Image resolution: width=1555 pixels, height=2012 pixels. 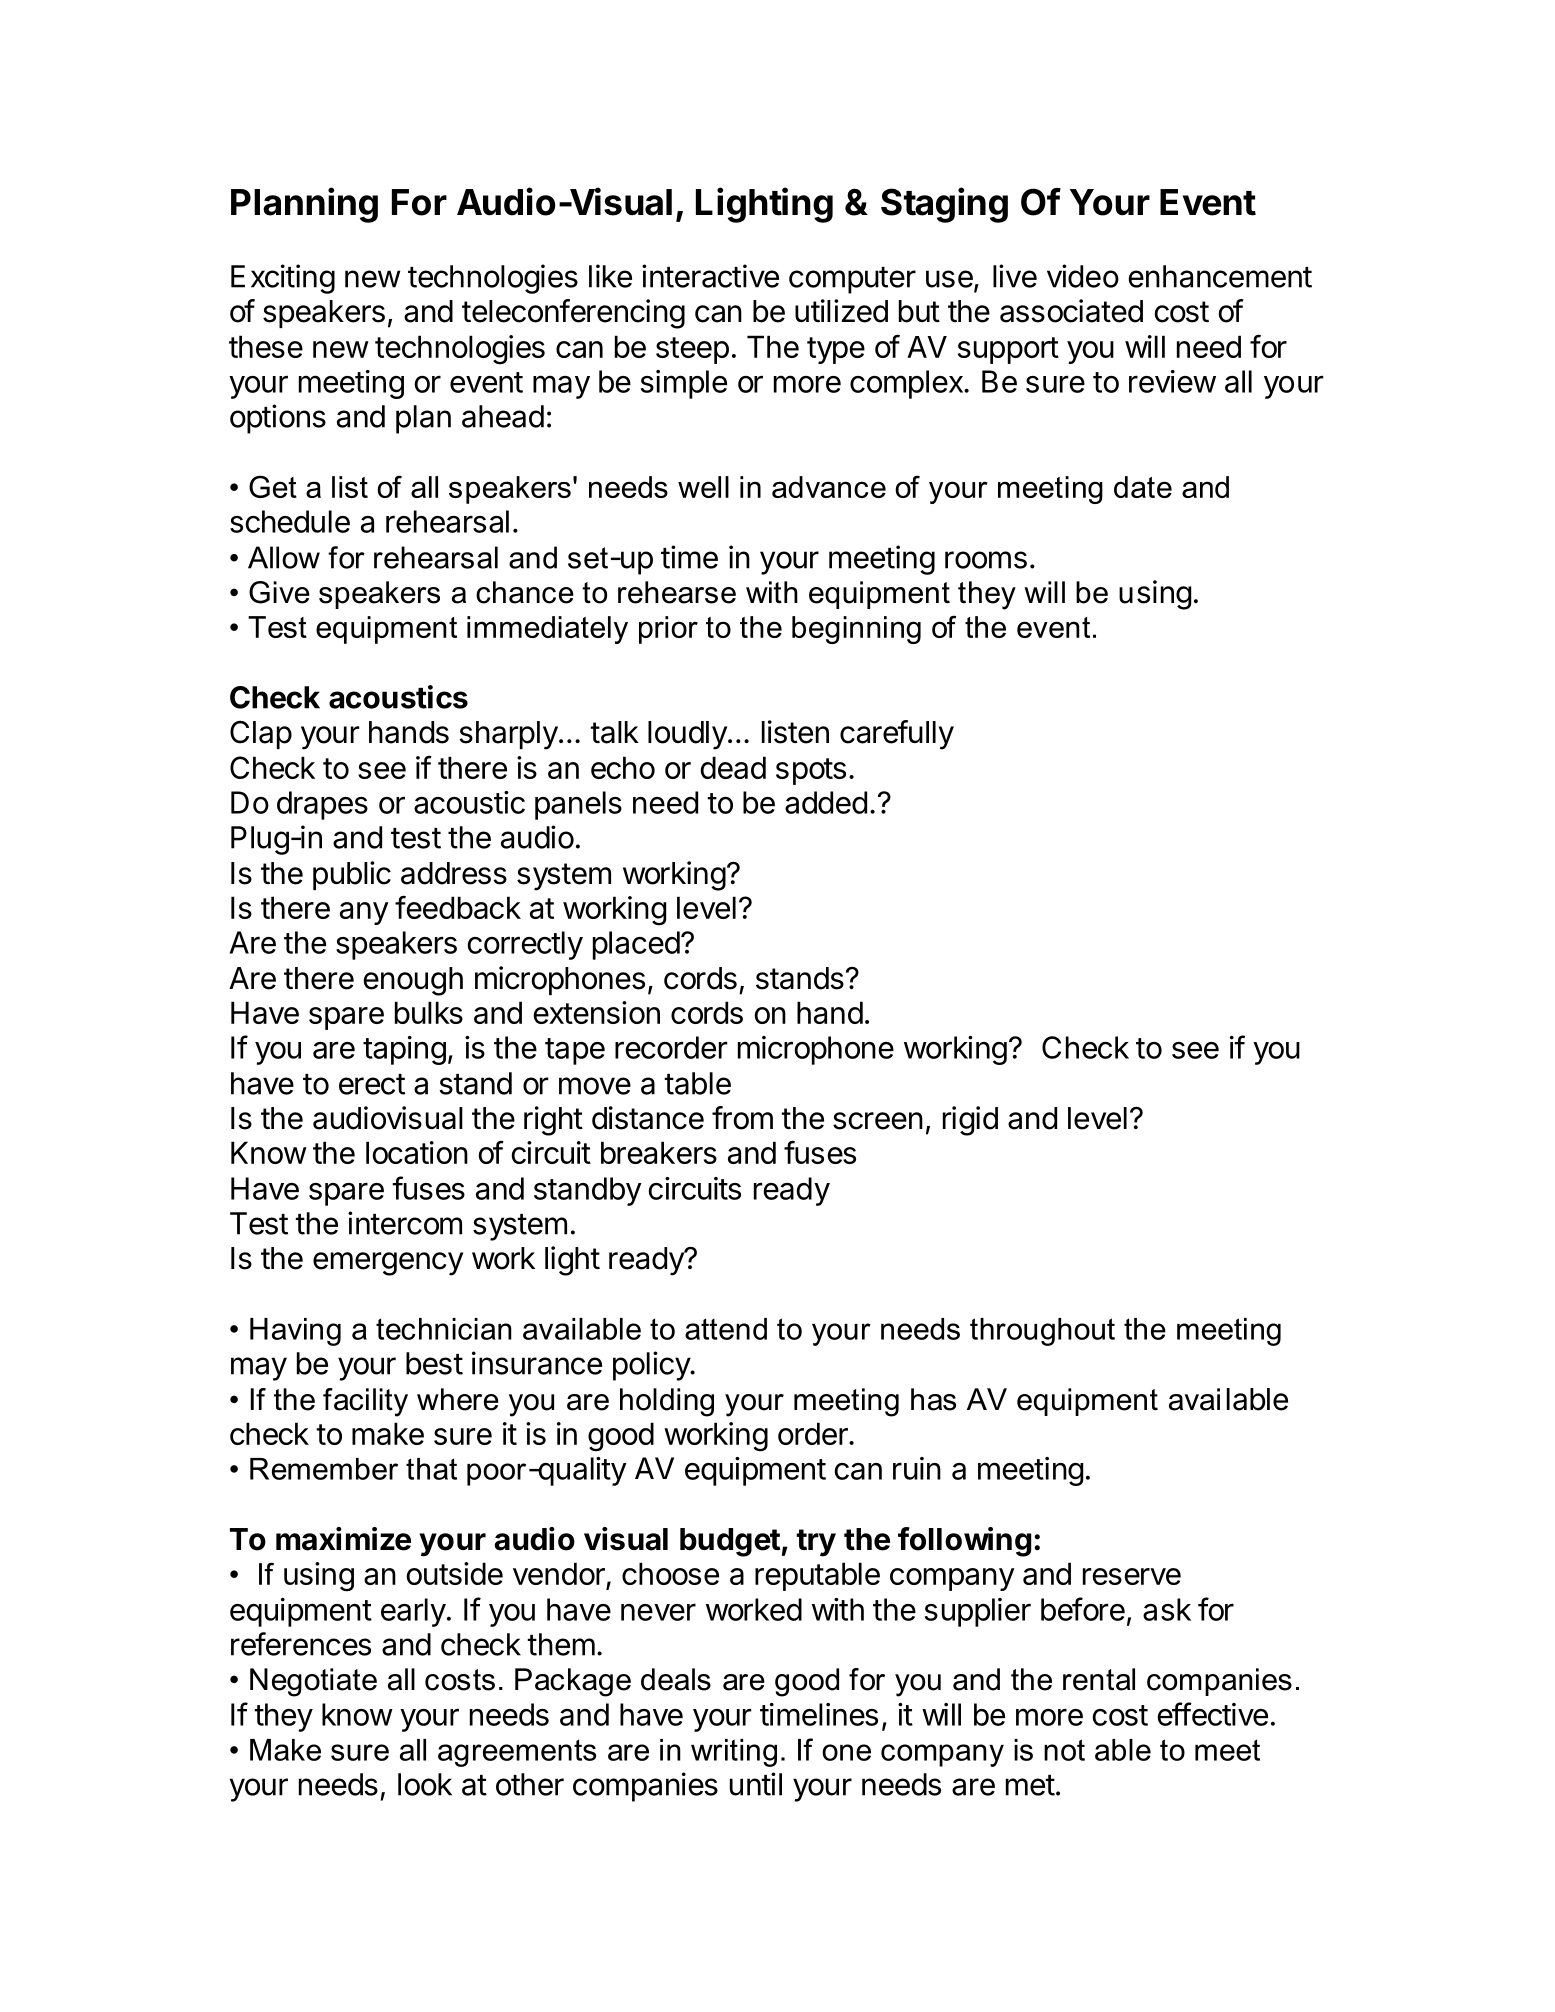 What do you see at coordinates (1042, 1332) in the screenshot?
I see `throughout` at bounding box center [1042, 1332].
